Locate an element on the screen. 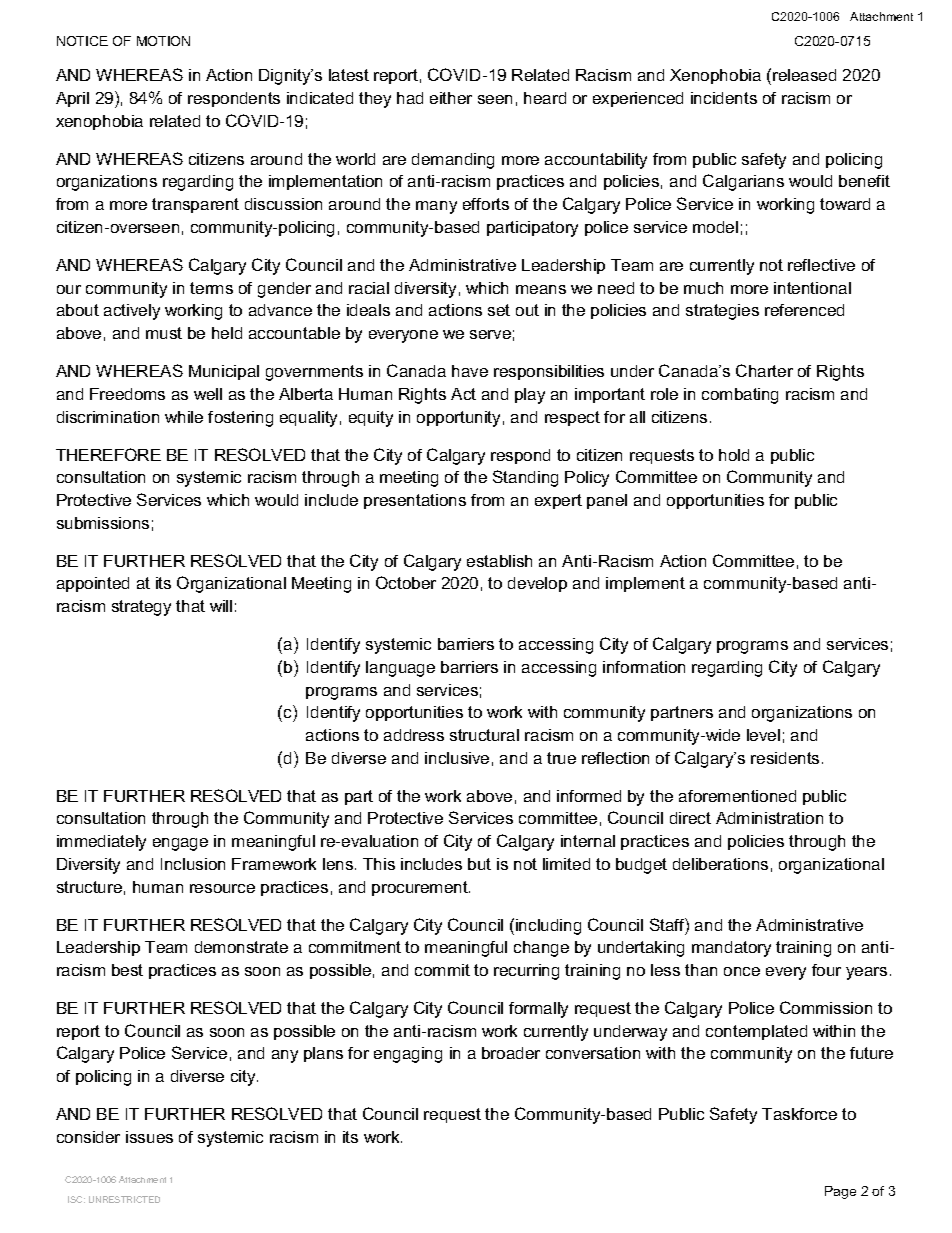 The height and width of the screenshot is (1233, 952). either is located at coordinates (451, 98).
